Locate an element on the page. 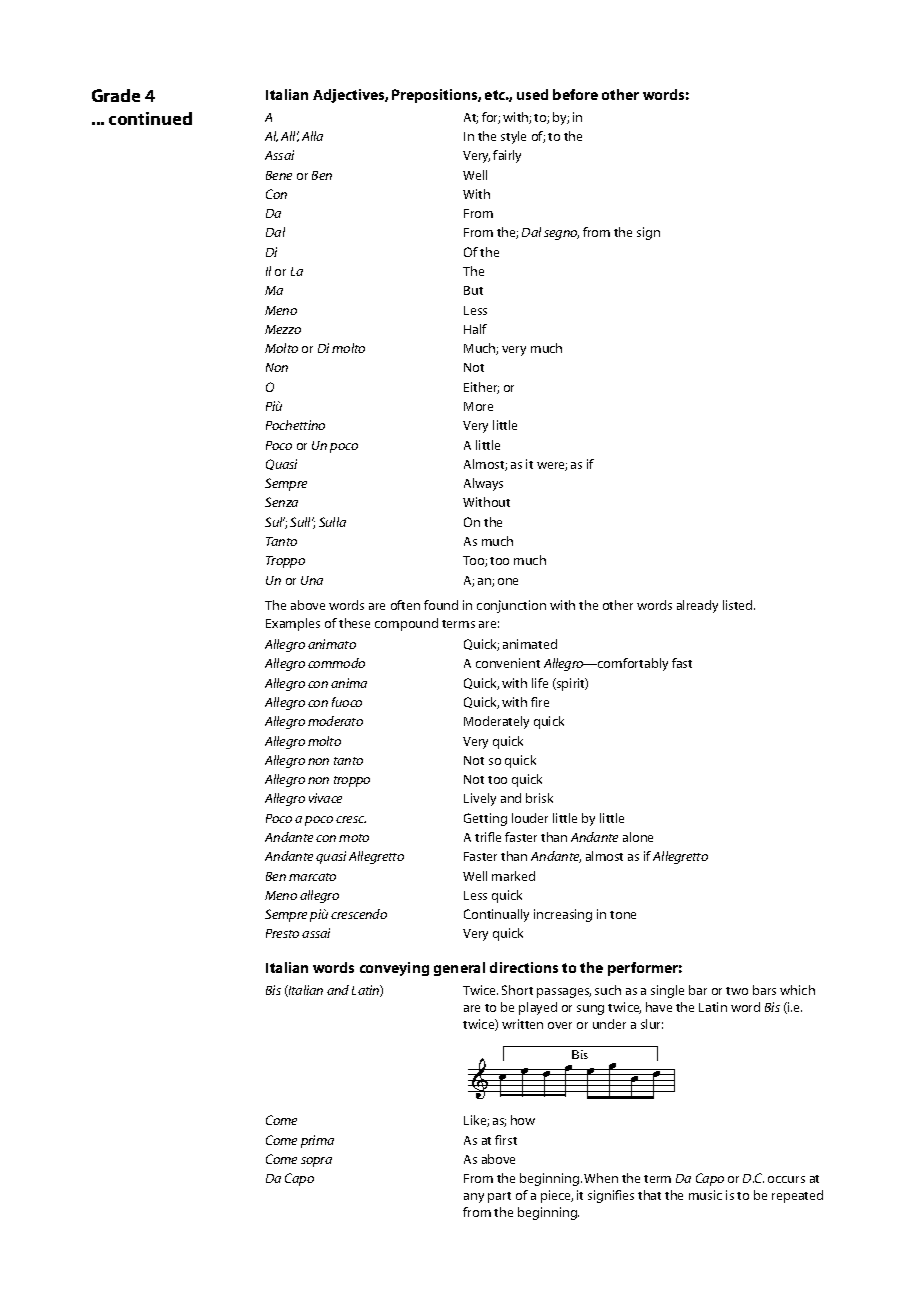 Image resolution: width=924 pixels, height=1308 pixels. any is located at coordinates (474, 1198).
